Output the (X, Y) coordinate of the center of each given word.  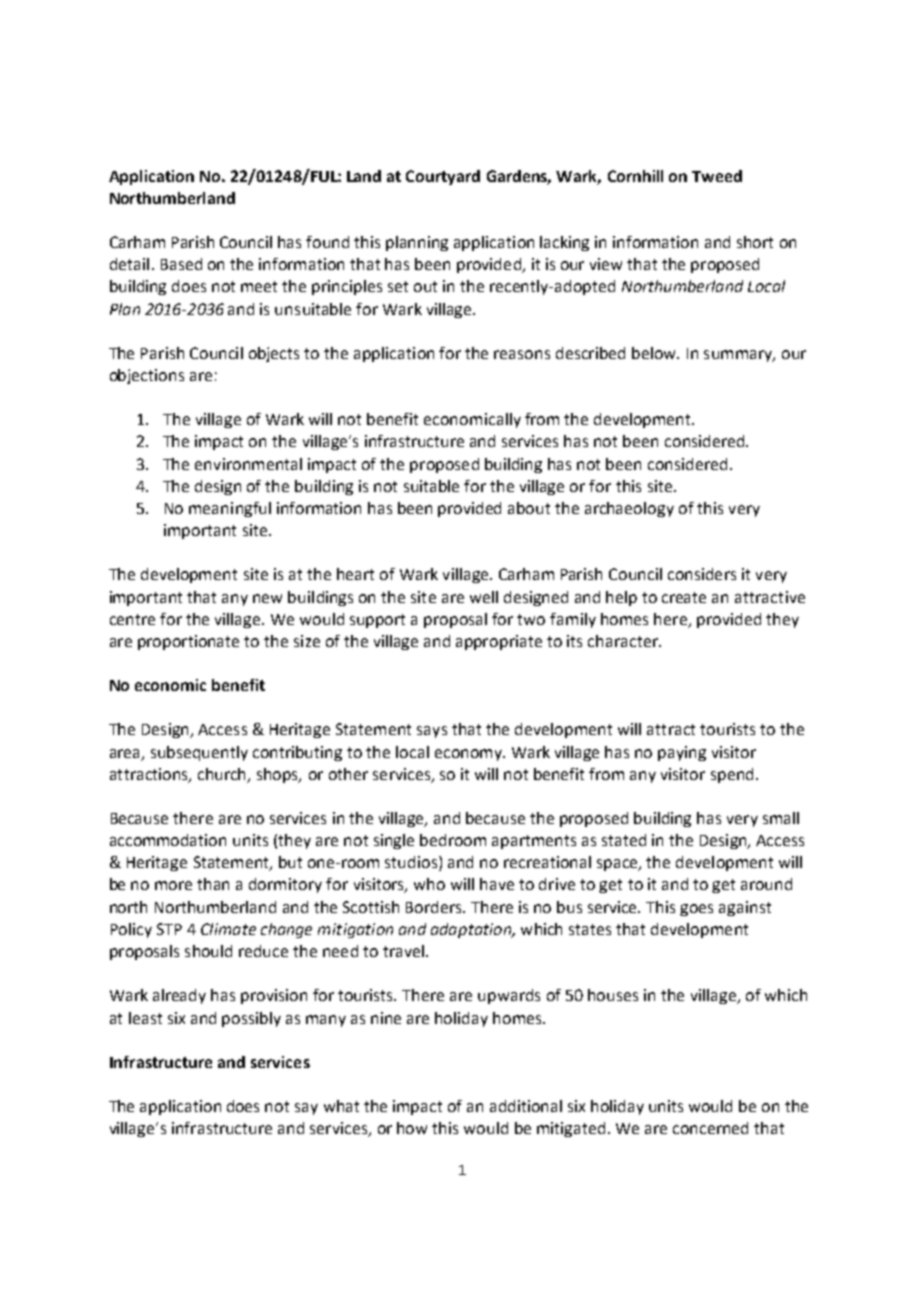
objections (147, 376)
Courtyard (443, 177)
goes (696, 910)
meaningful (230, 509)
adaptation (472, 930)
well (484, 597)
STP (169, 929)
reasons (522, 354)
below (655, 353)
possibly (251, 1019)
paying (682, 753)
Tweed (717, 176)
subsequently (199, 753)
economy (469, 755)
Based (181, 264)
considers (702, 574)
